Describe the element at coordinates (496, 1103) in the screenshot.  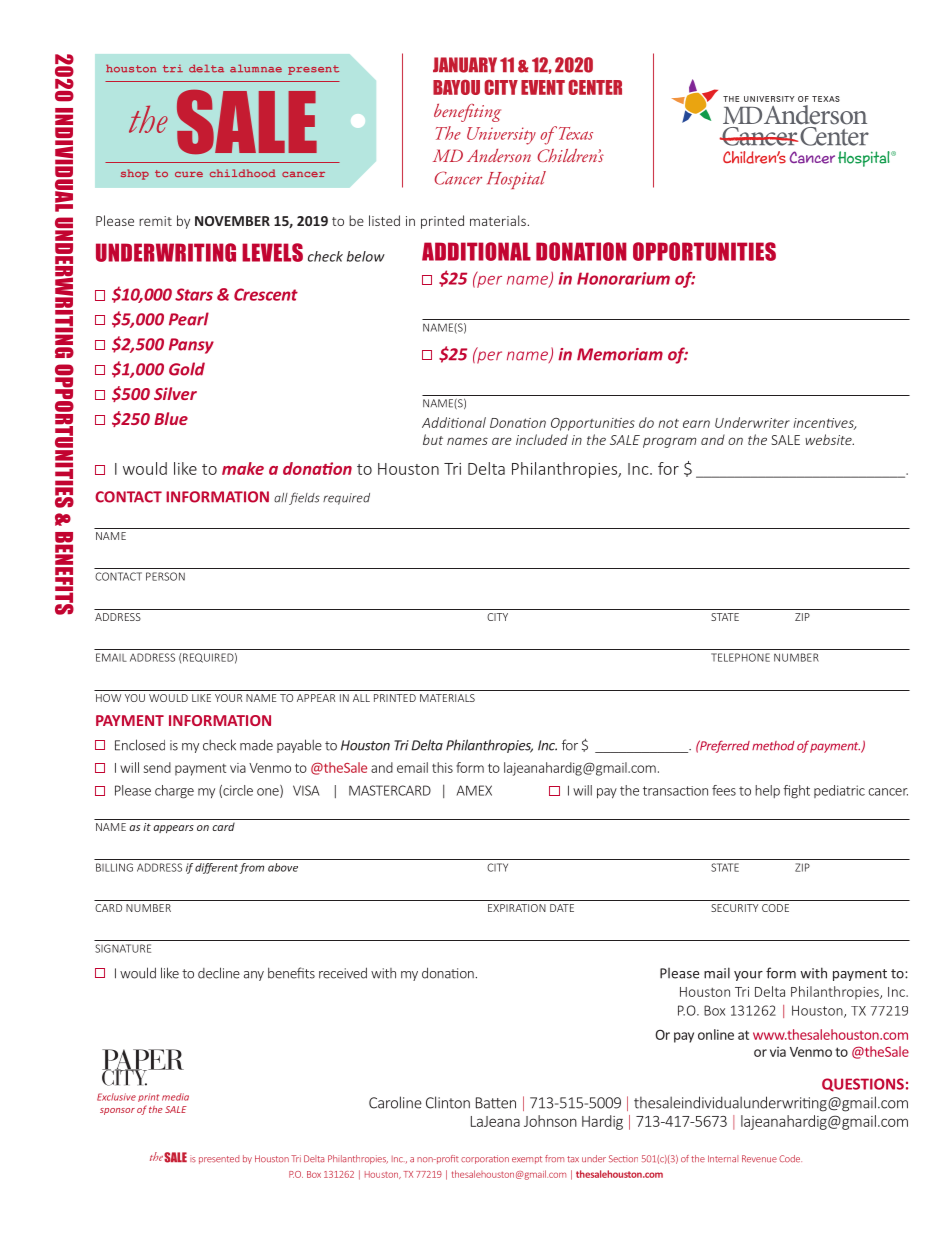
I see `Batten` at that location.
